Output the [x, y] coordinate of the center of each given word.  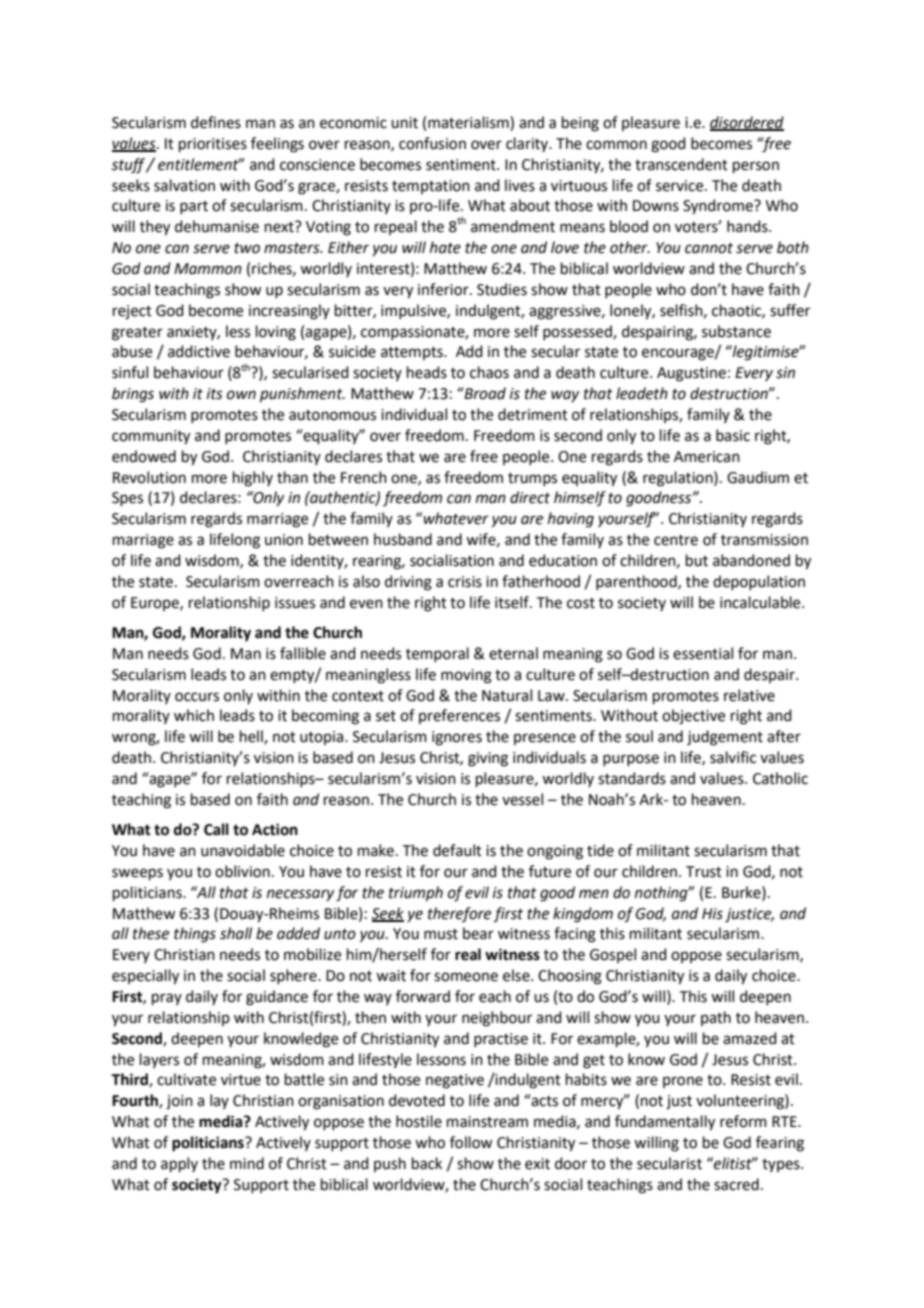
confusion [432, 143]
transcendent [681, 164]
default [457, 850]
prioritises [213, 145]
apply [179, 1164]
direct [530, 497]
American [707, 457]
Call [216, 829]
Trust [704, 872]
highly [253, 479]
